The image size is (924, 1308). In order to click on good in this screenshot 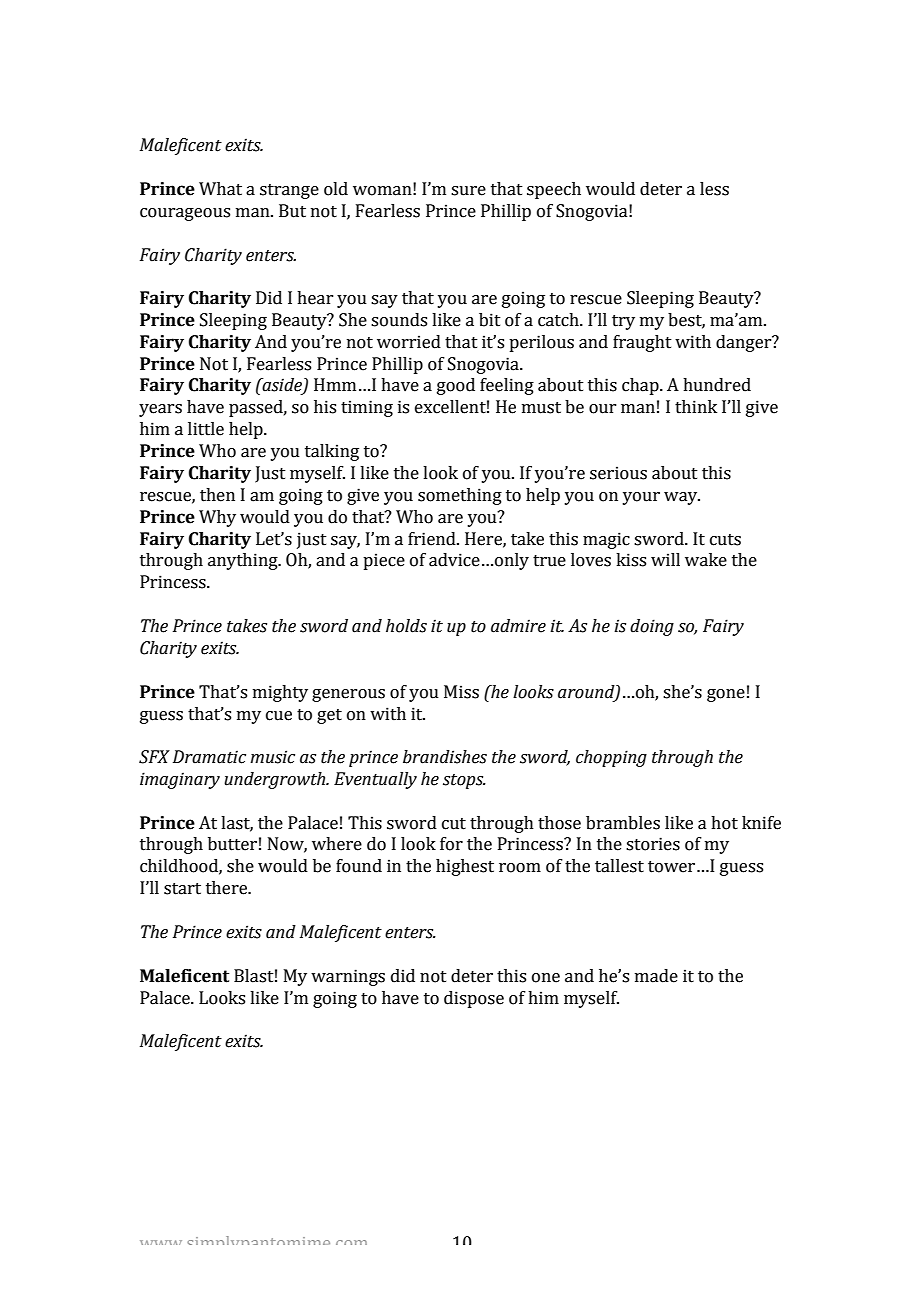, I will do `click(456, 386)`.
